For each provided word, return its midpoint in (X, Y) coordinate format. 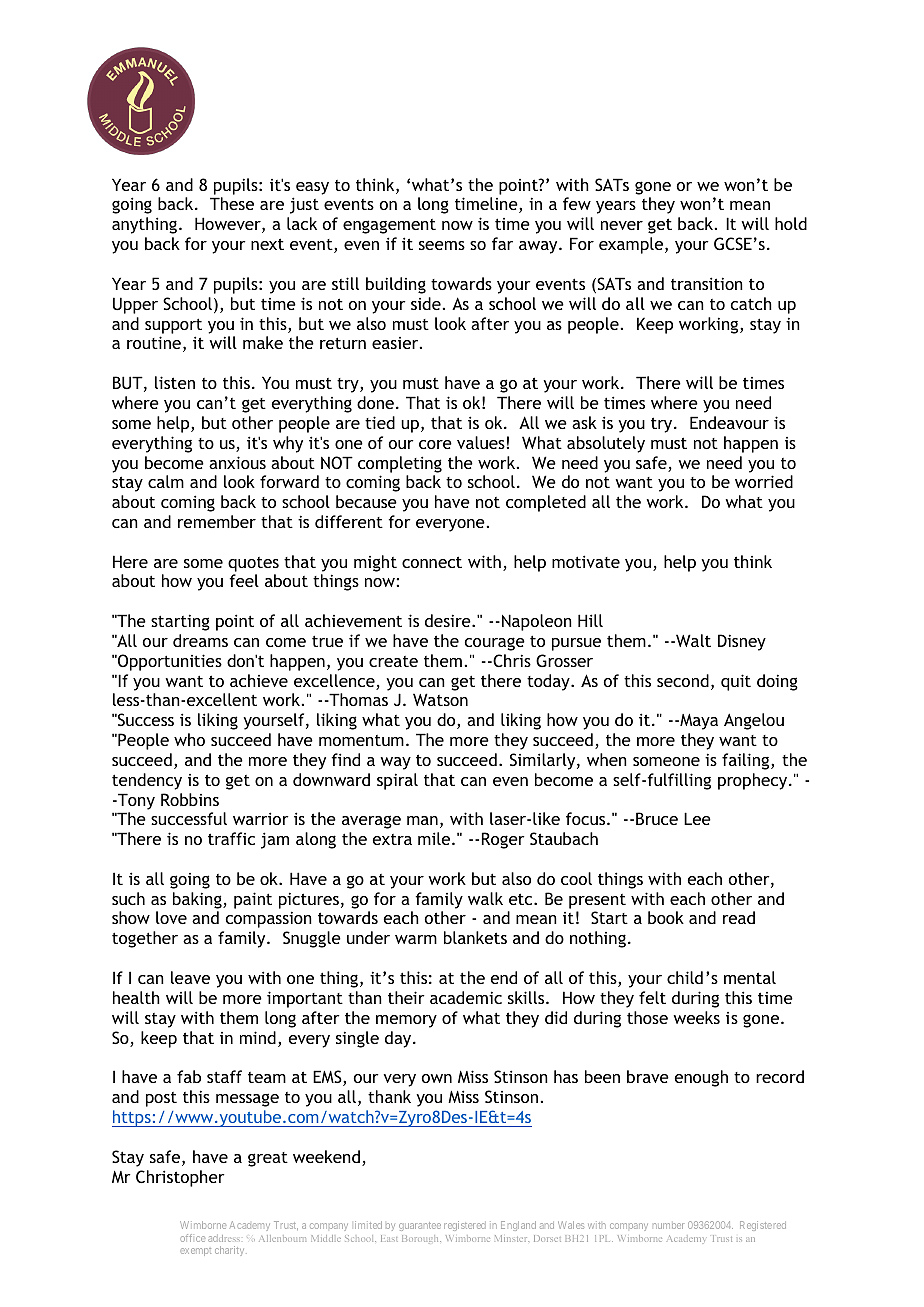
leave (190, 977)
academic (466, 997)
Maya (698, 722)
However (229, 225)
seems (442, 245)
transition (707, 283)
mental (750, 977)
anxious (237, 462)
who (189, 739)
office (192, 1238)
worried (764, 481)
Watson (440, 699)
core (435, 444)
